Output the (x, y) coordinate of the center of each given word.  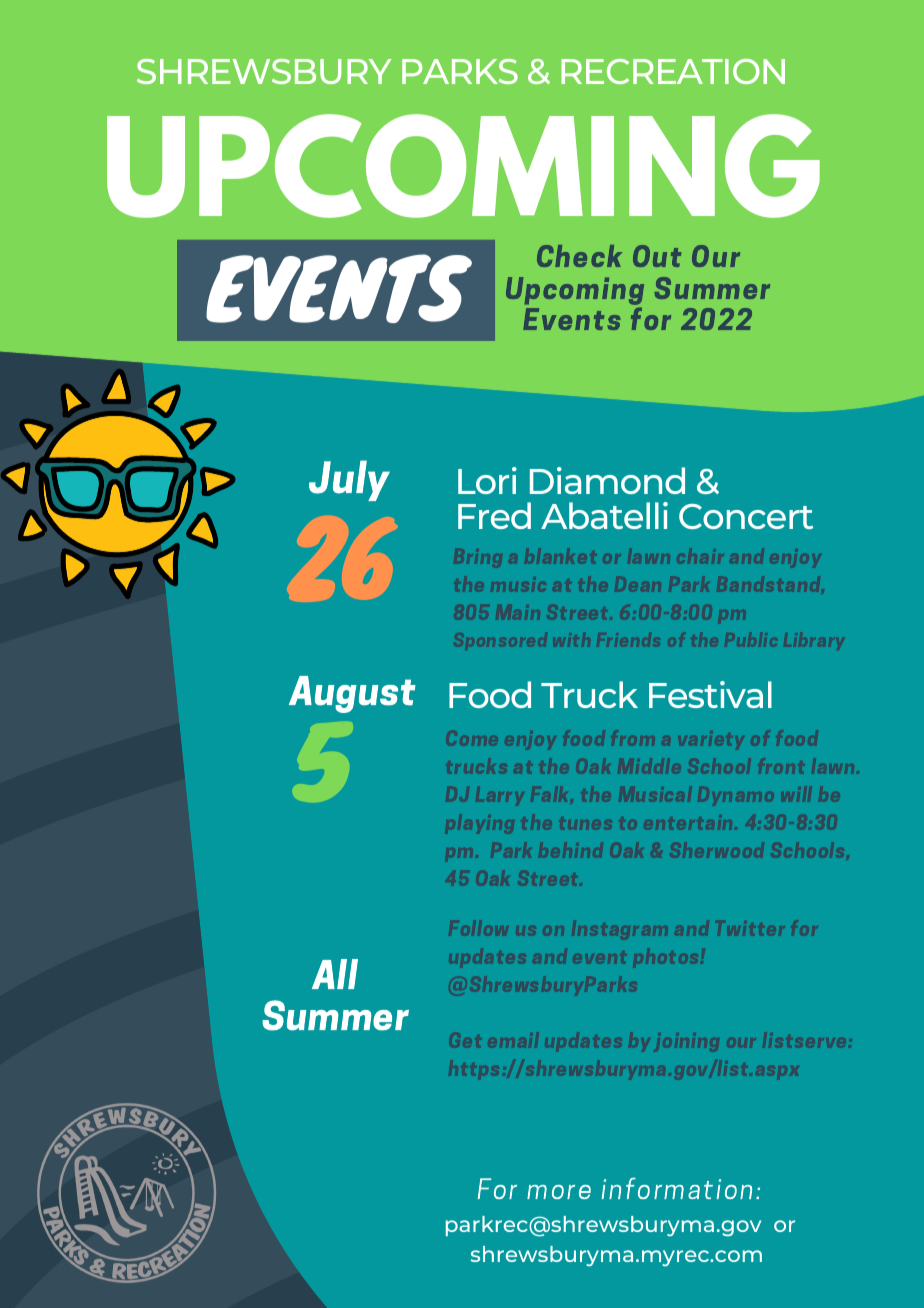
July (349, 480)
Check (579, 256)
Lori (487, 480)
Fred (494, 515)
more (559, 1192)
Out (657, 256)
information (676, 1188)
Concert (746, 516)
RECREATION (673, 71)
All (335, 974)
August (352, 694)
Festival (710, 694)
